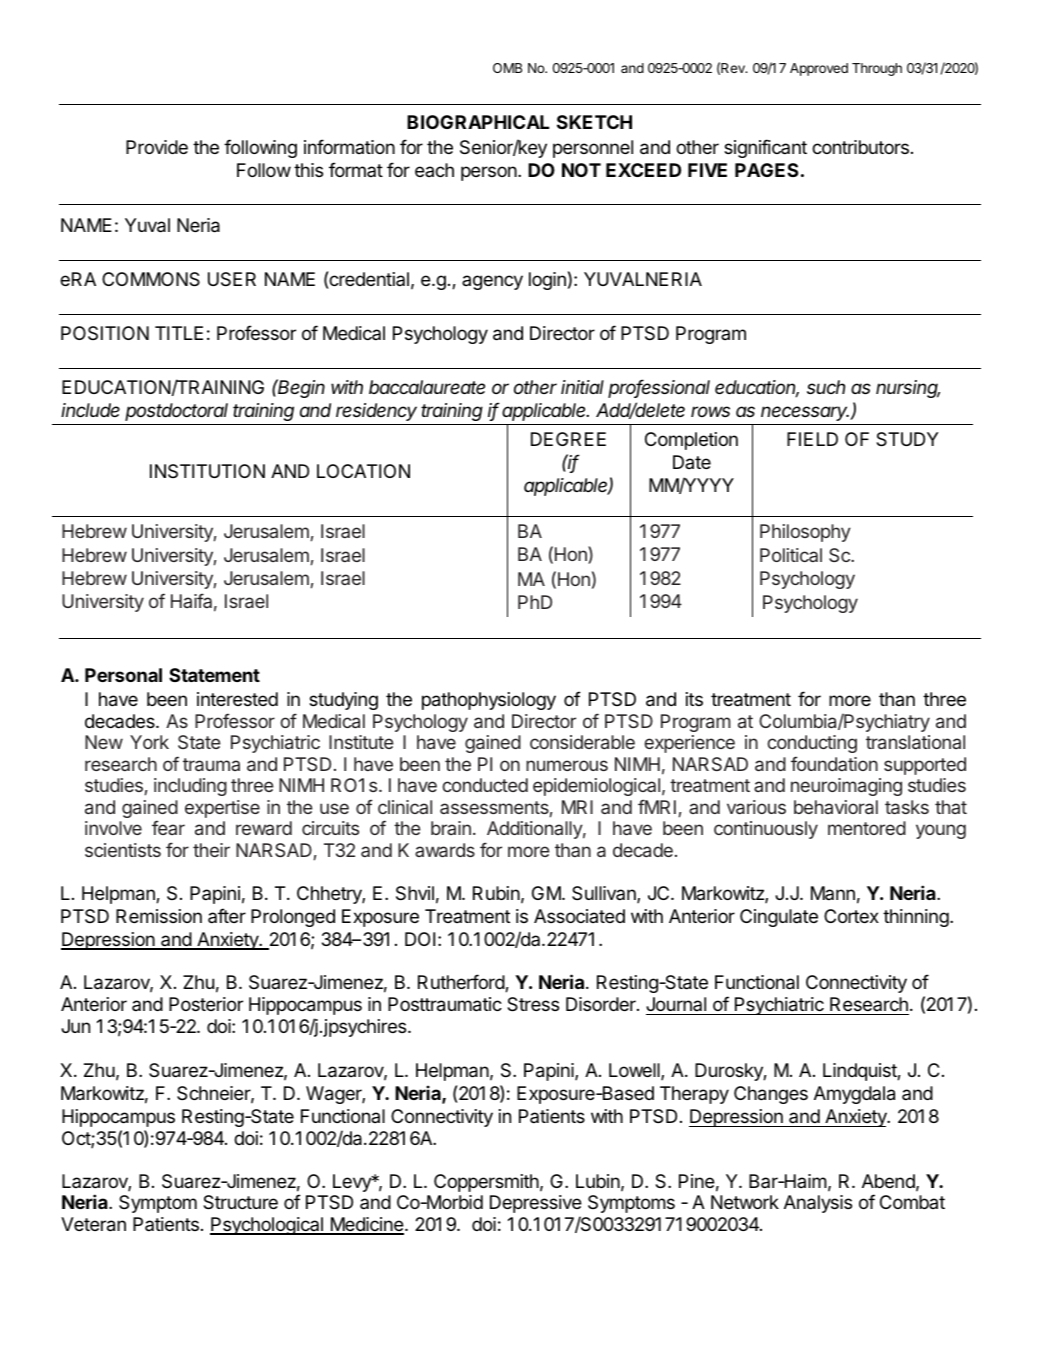  I want to click on FIELD, so click(812, 439).
